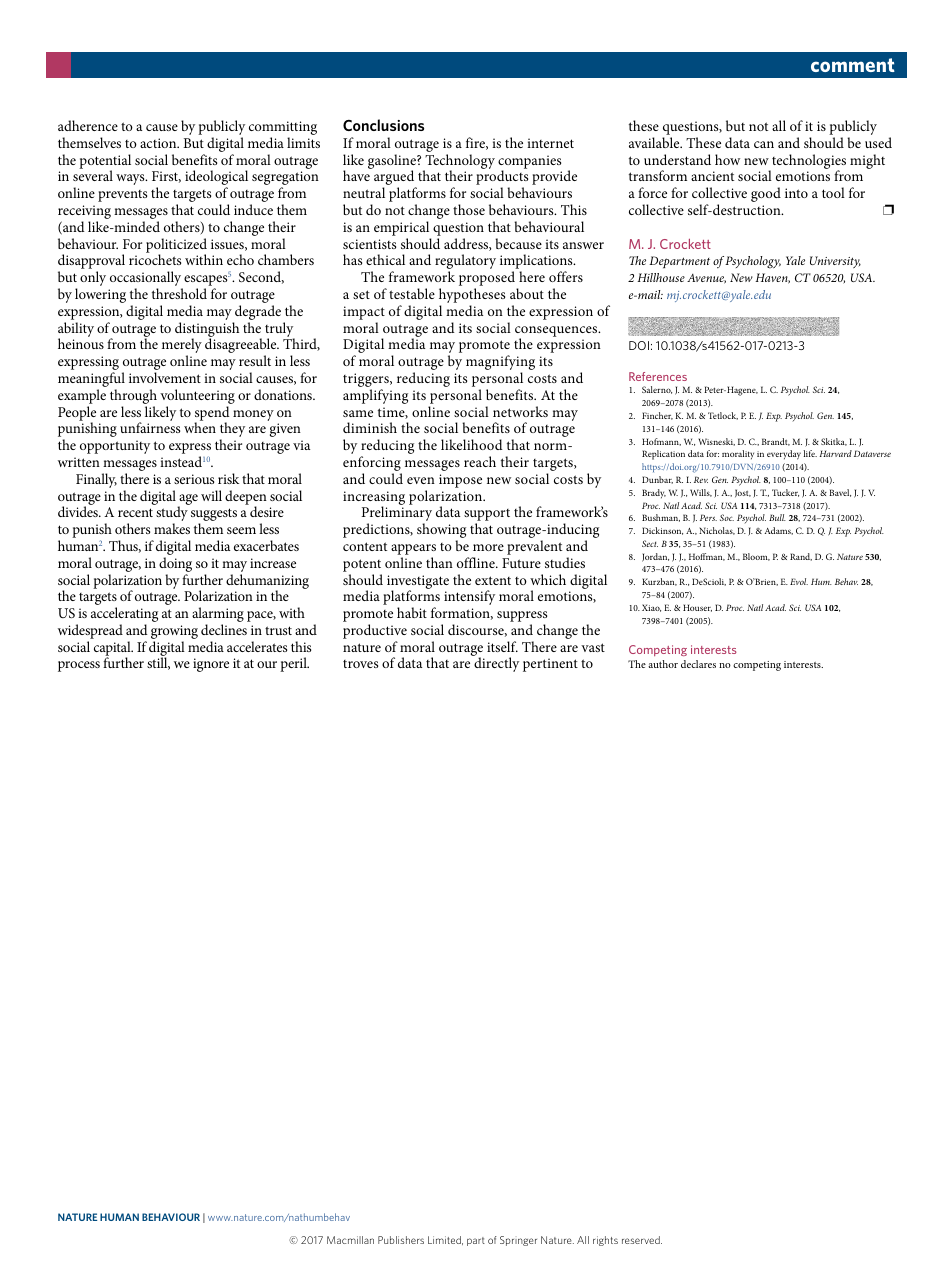 Image resolution: width=952 pixels, height=1265 pixels. What do you see at coordinates (496, 664) in the screenshot?
I see `directly` at bounding box center [496, 664].
